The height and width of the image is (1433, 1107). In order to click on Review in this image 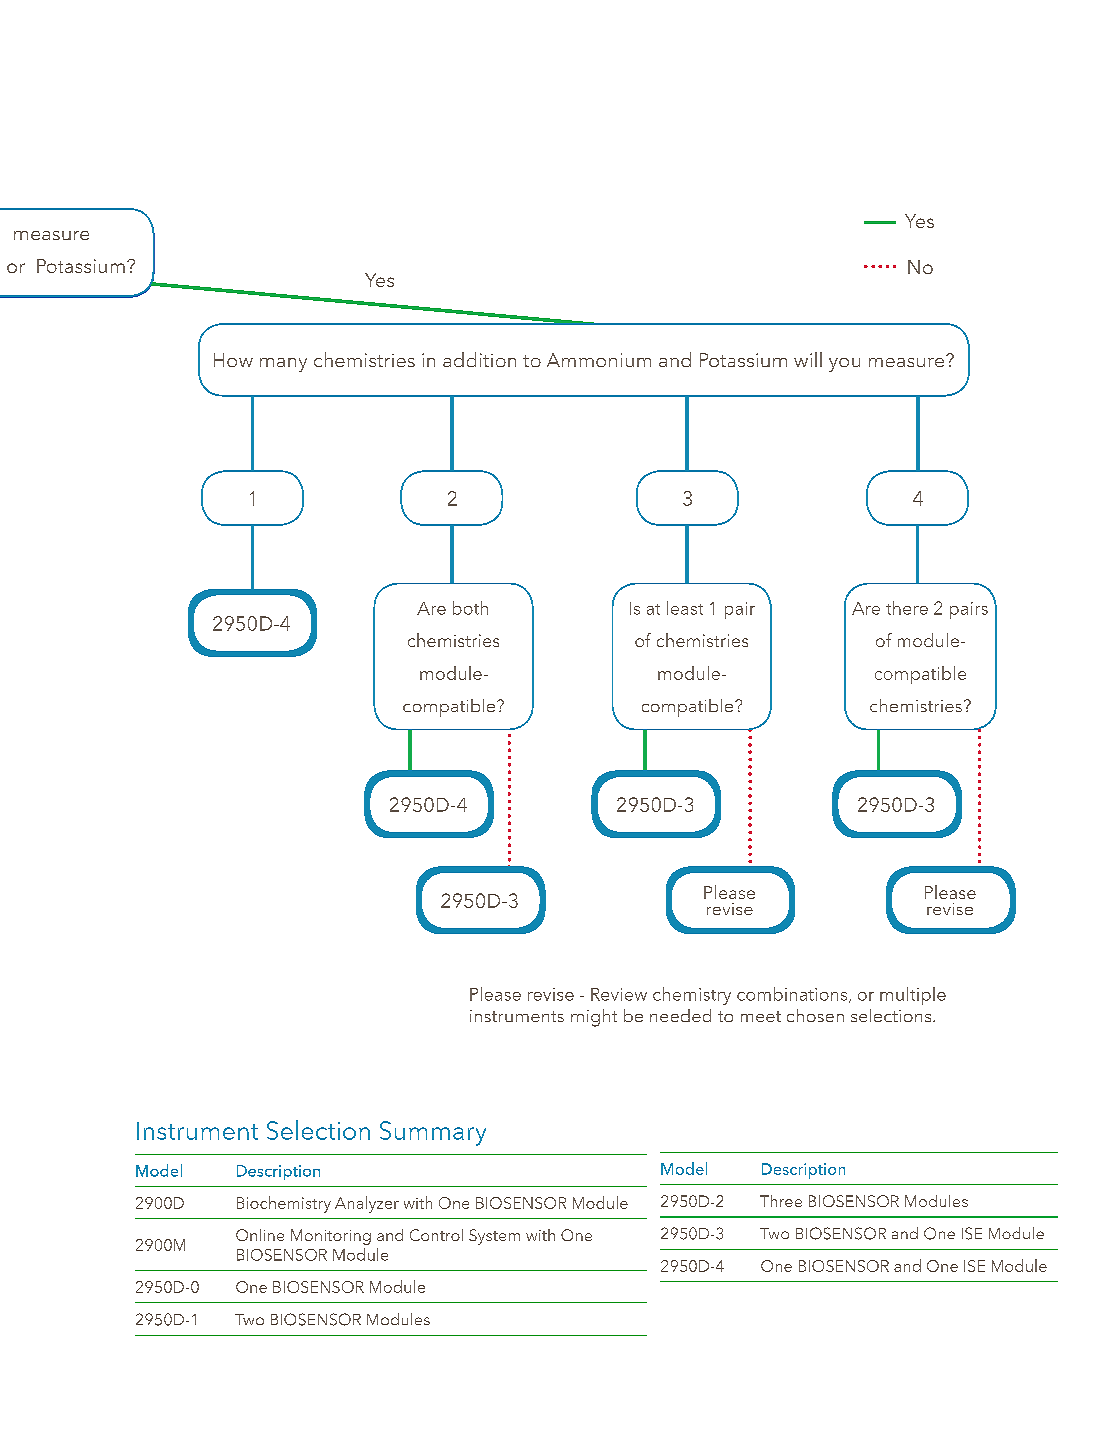, I will do `click(619, 994)`.
